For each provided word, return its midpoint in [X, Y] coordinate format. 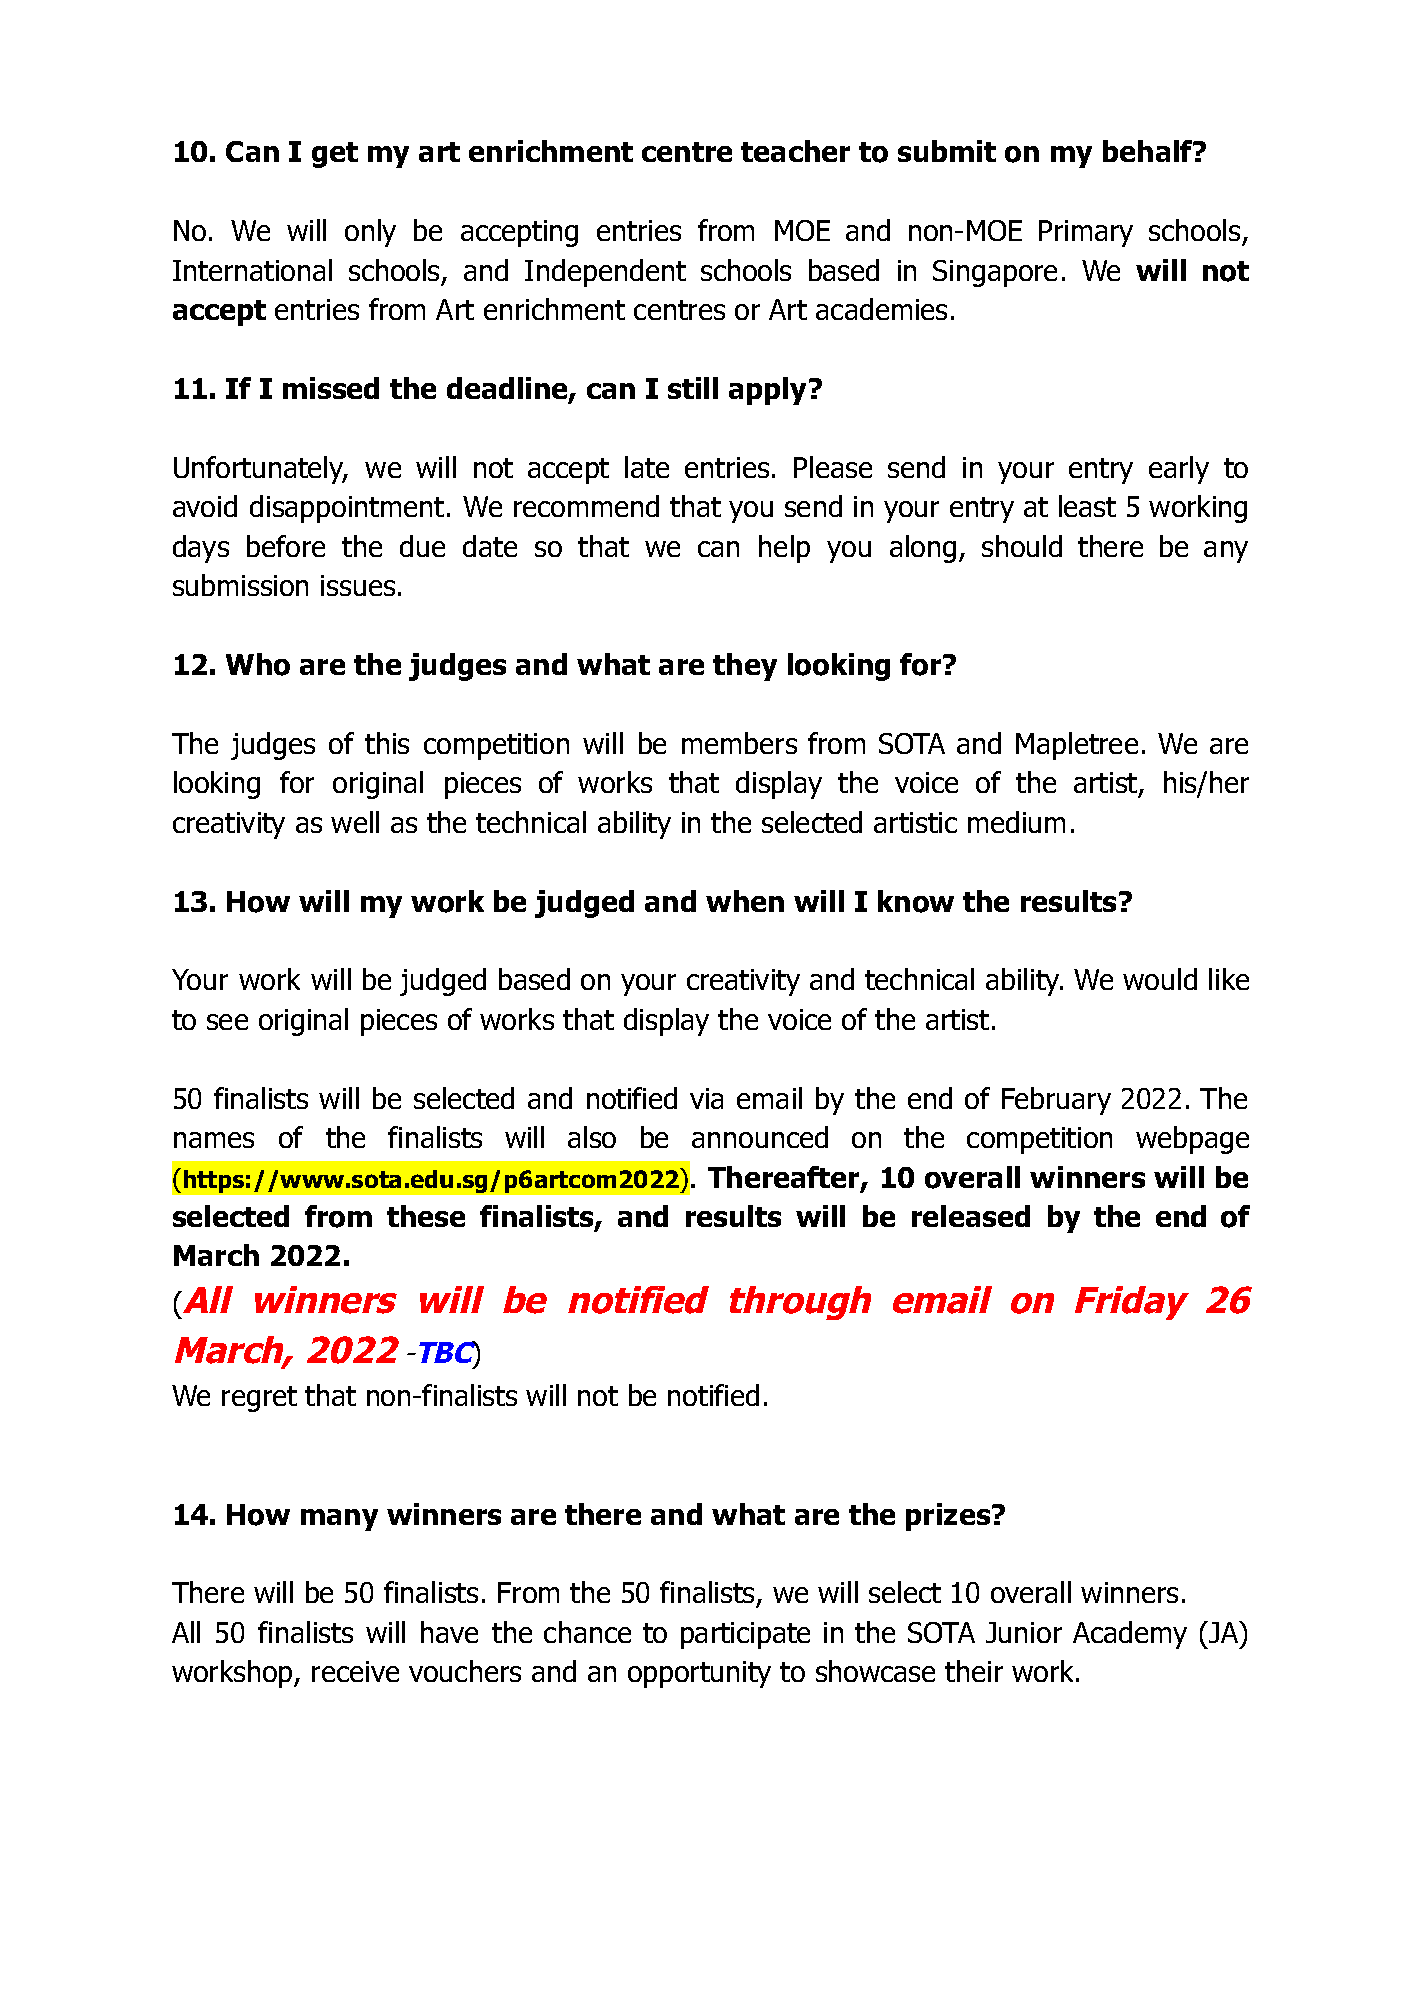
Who [258, 664]
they [745, 667]
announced [760, 1137]
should [1022, 546]
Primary [1086, 233]
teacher [795, 151]
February [1056, 1101]
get [335, 155]
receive [355, 1671]
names [214, 1140]
